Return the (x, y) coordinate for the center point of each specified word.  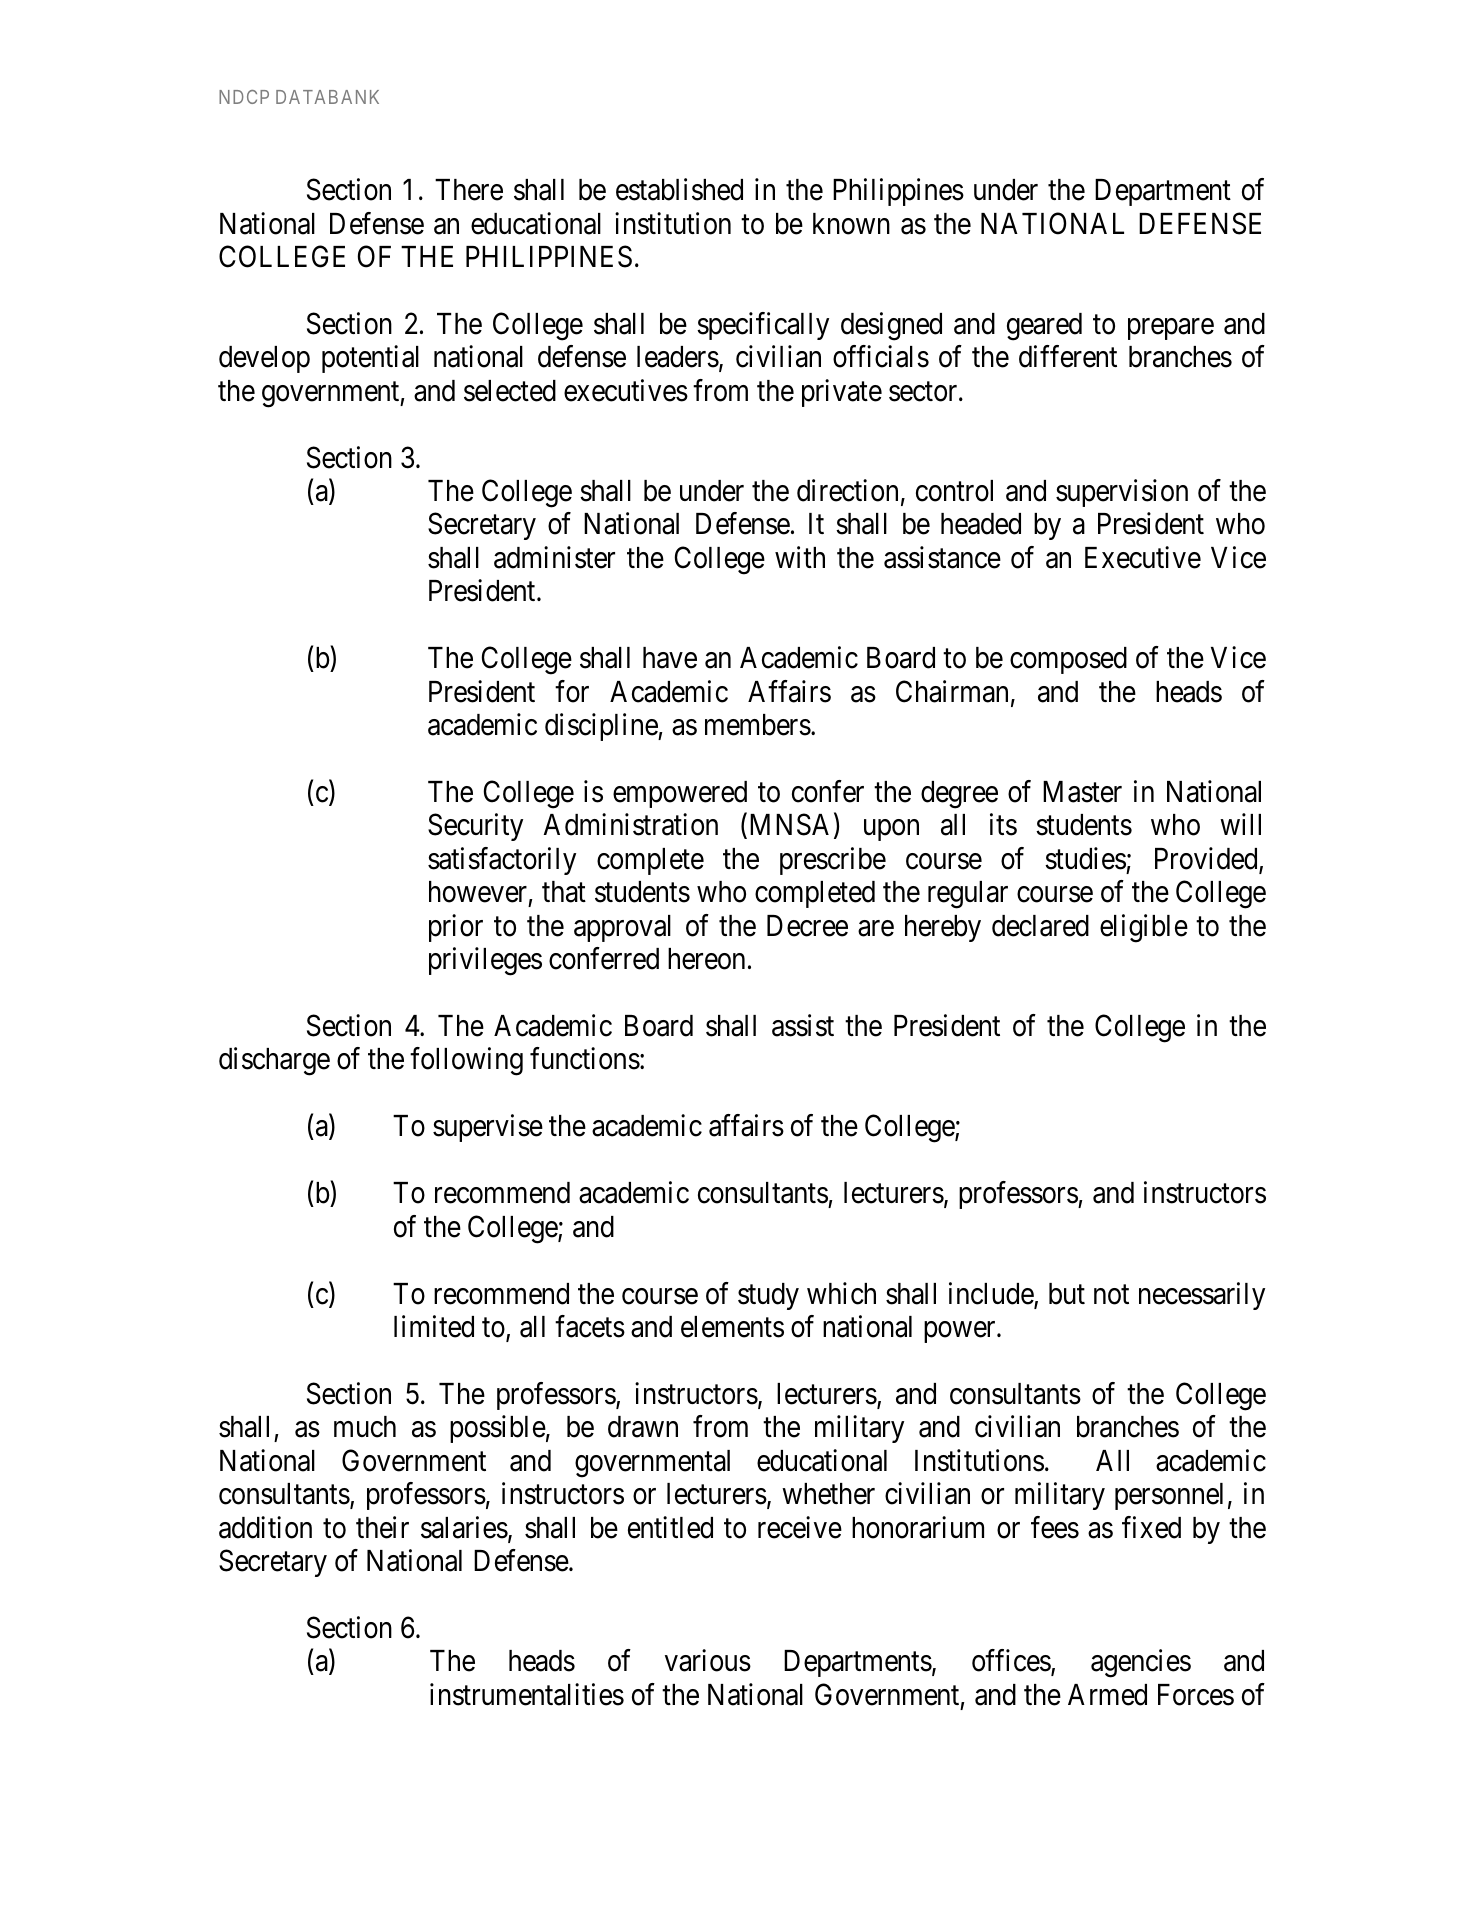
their (382, 1527)
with (800, 557)
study (768, 1296)
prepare (1171, 329)
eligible (1144, 928)
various (708, 1661)
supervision (1122, 493)
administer (554, 557)
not (1111, 1295)
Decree (807, 926)
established (679, 189)
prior (456, 928)
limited (434, 1326)
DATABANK (327, 97)
